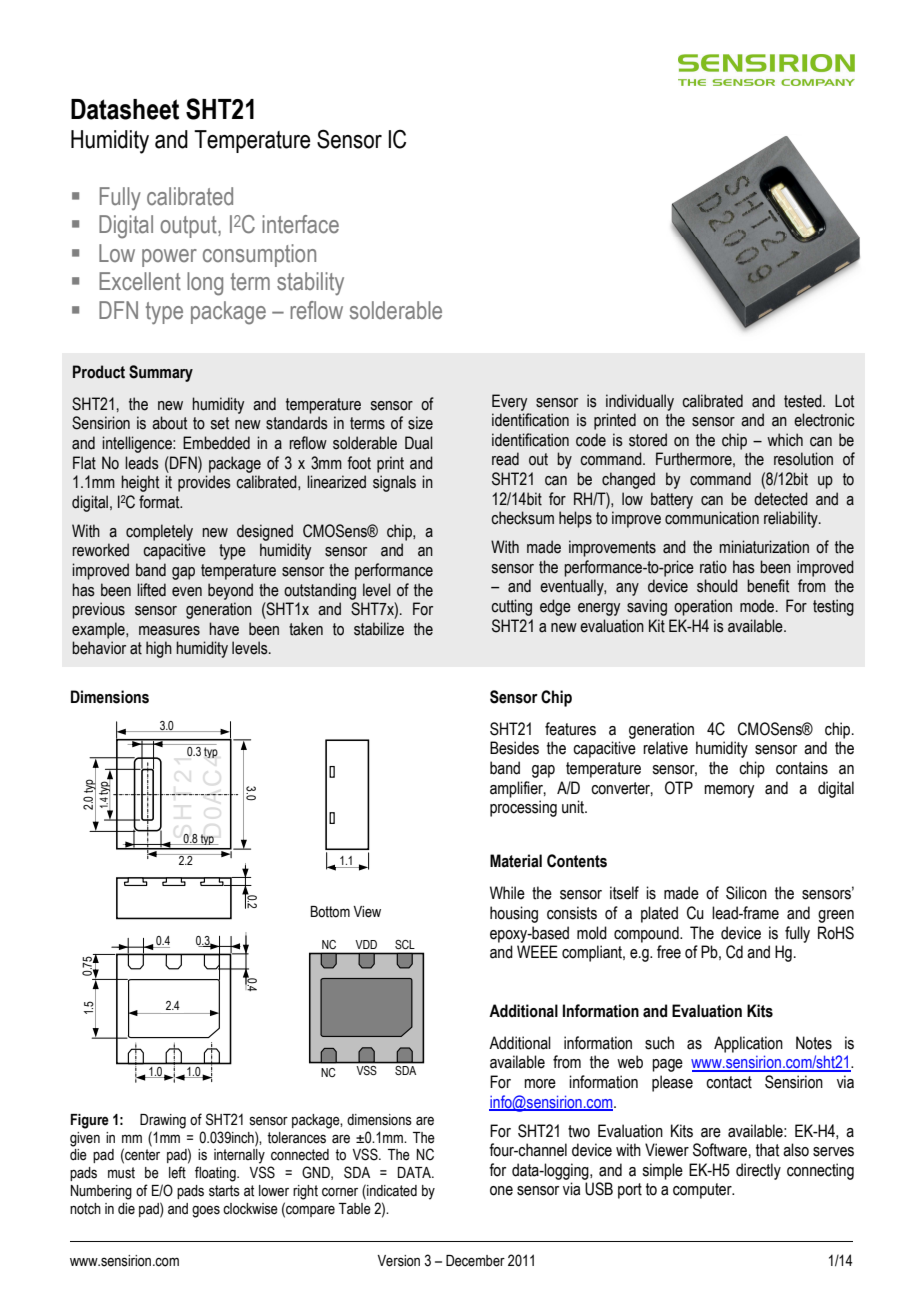  Describe the element at coordinates (748, 1044) in the screenshot. I see `Application` at that location.
